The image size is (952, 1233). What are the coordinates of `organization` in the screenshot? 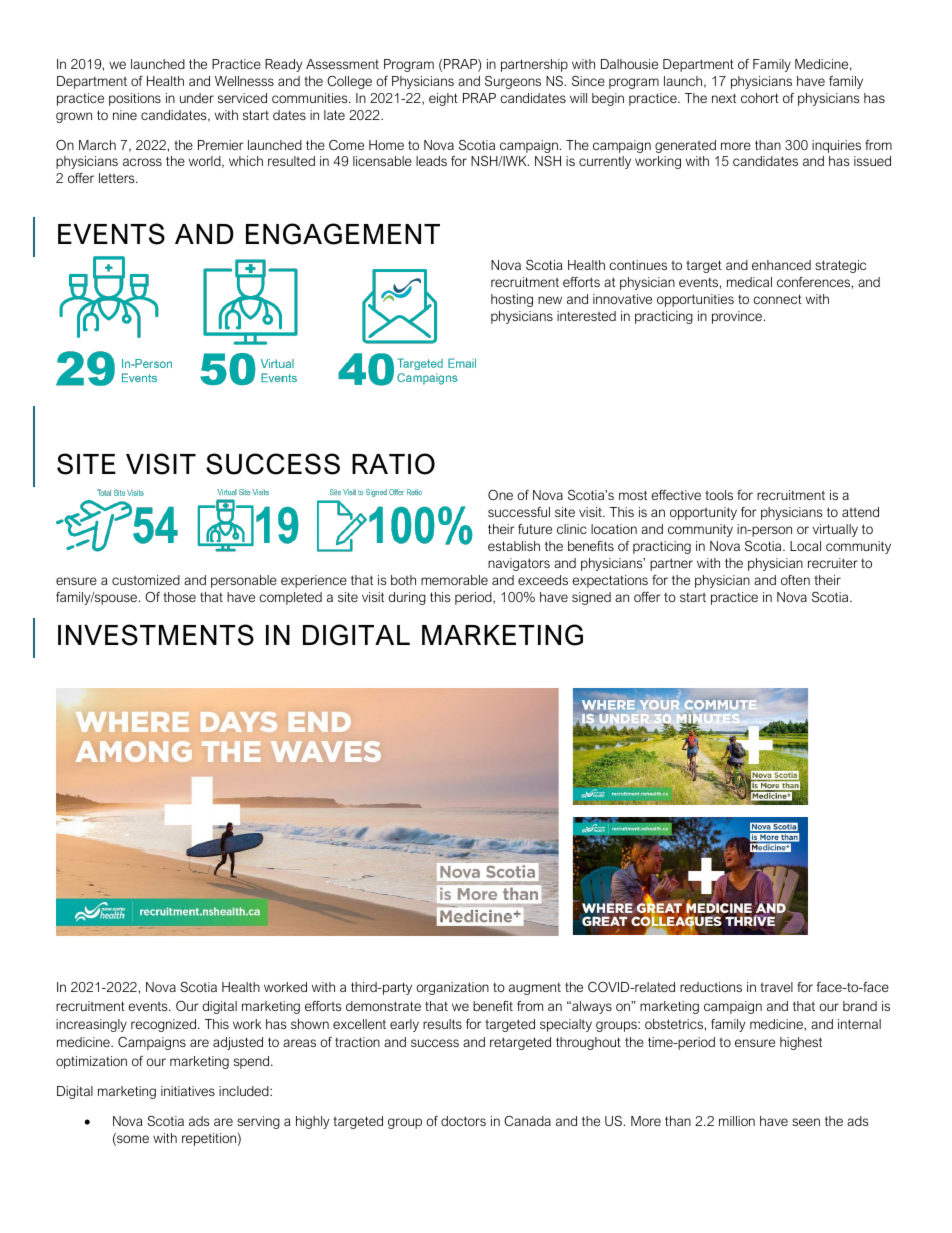 It's located at (452, 988).
